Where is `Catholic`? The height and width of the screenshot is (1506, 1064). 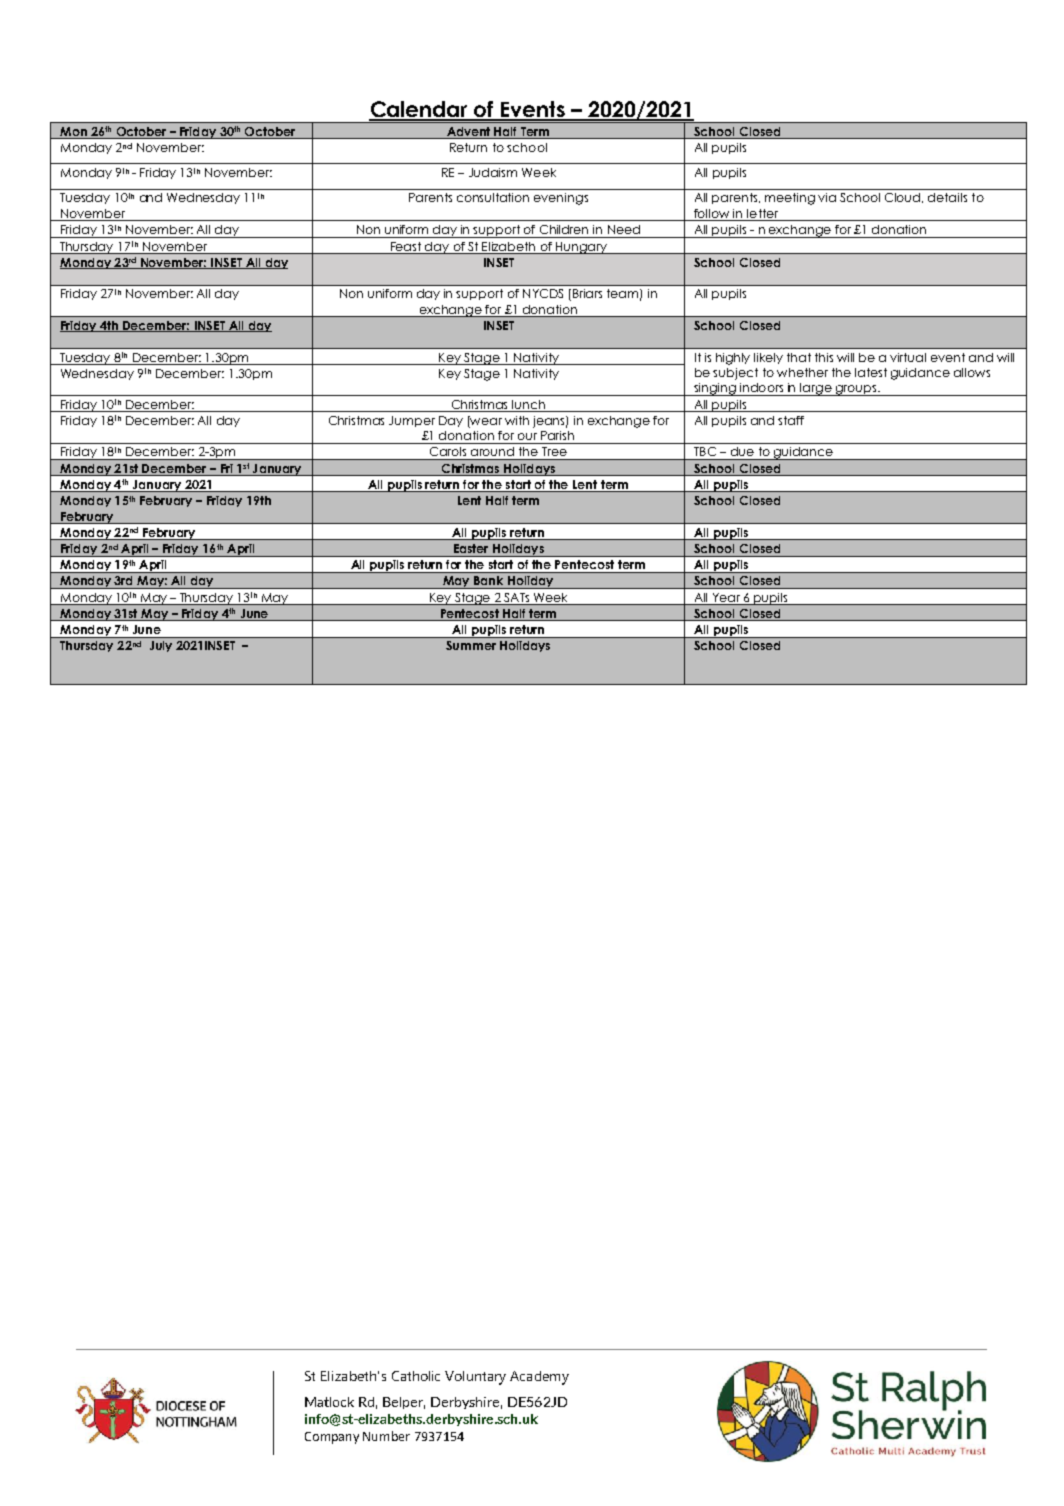 Catholic is located at coordinates (416, 1376).
